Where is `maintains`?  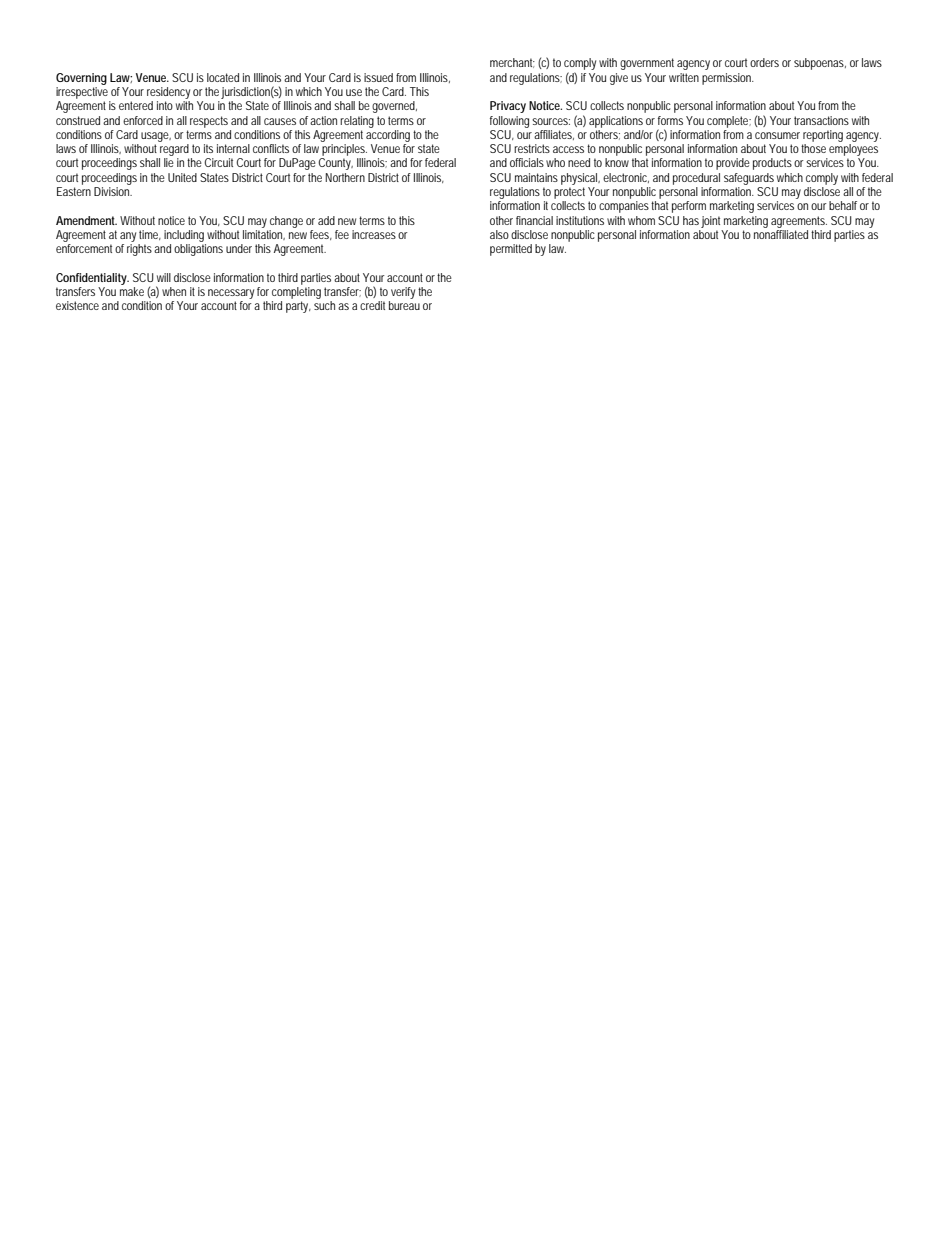 maintains is located at coordinates (536, 177).
